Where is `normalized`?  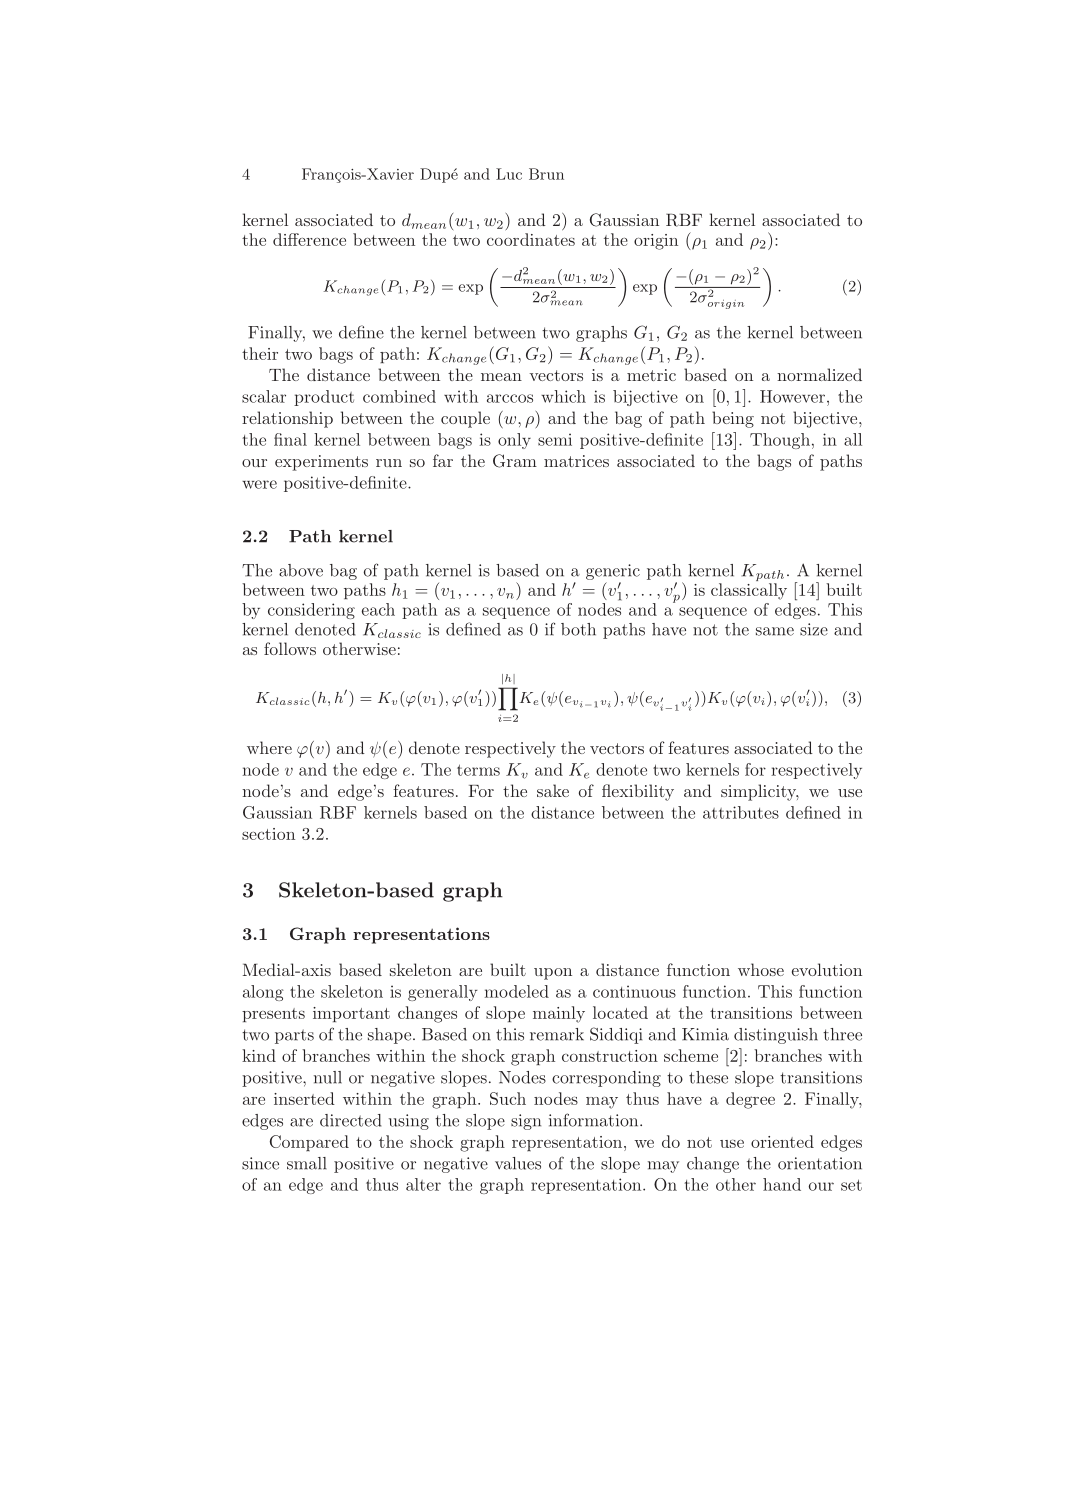 normalized is located at coordinates (819, 374).
